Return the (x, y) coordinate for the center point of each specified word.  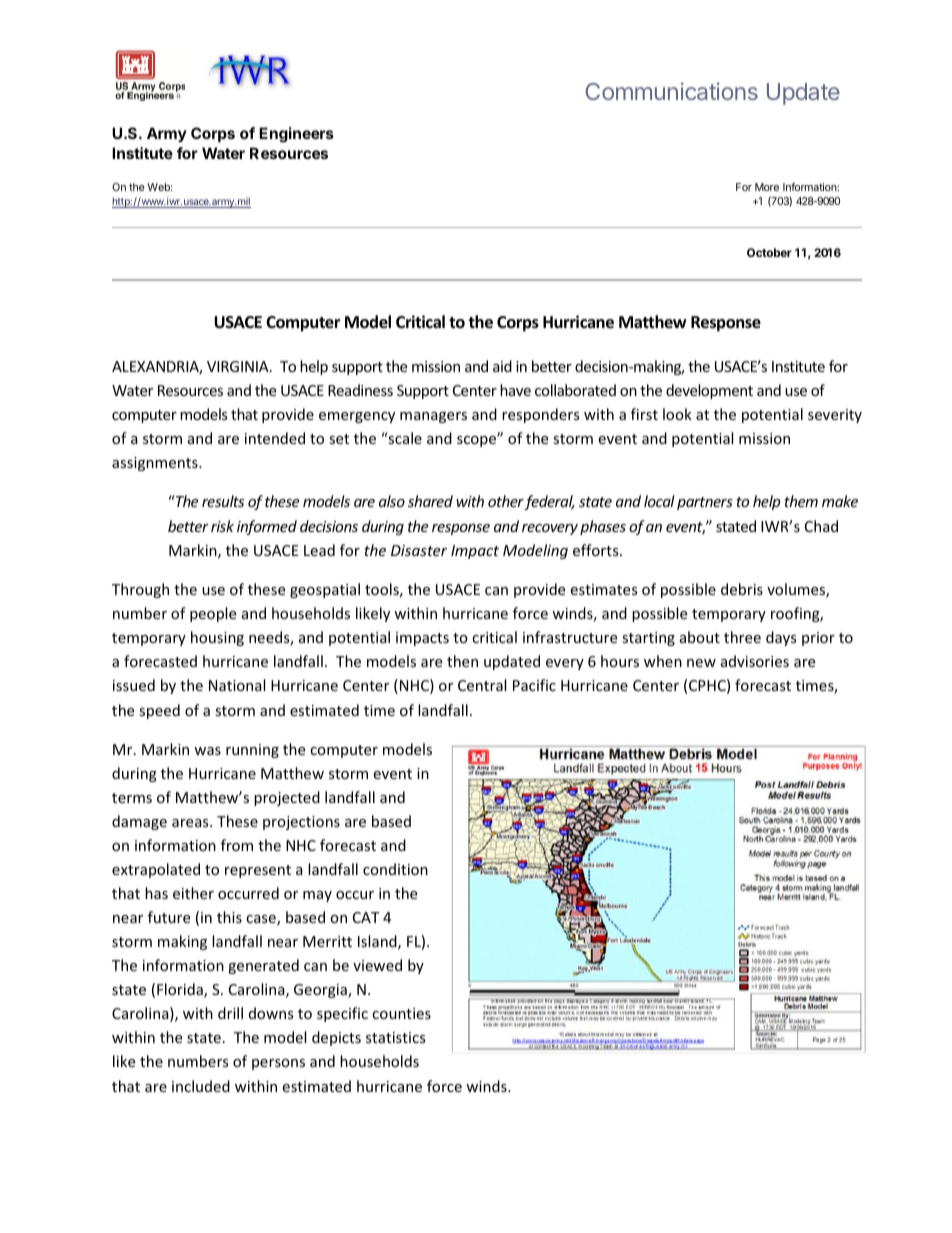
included (201, 1086)
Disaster (419, 550)
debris (742, 589)
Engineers (296, 135)
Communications (671, 91)
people (213, 614)
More (767, 187)
